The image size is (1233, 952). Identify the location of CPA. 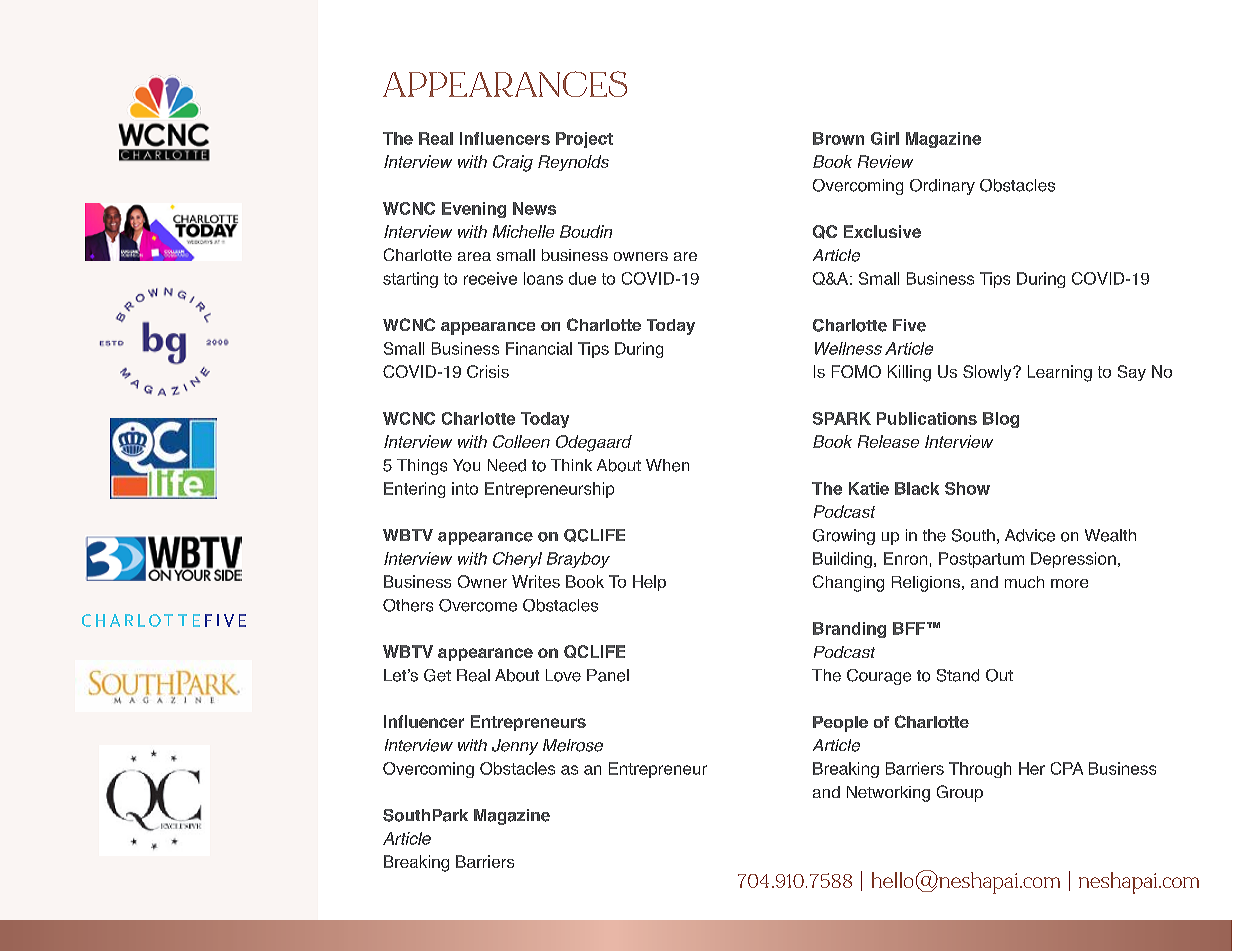
(1067, 768).
